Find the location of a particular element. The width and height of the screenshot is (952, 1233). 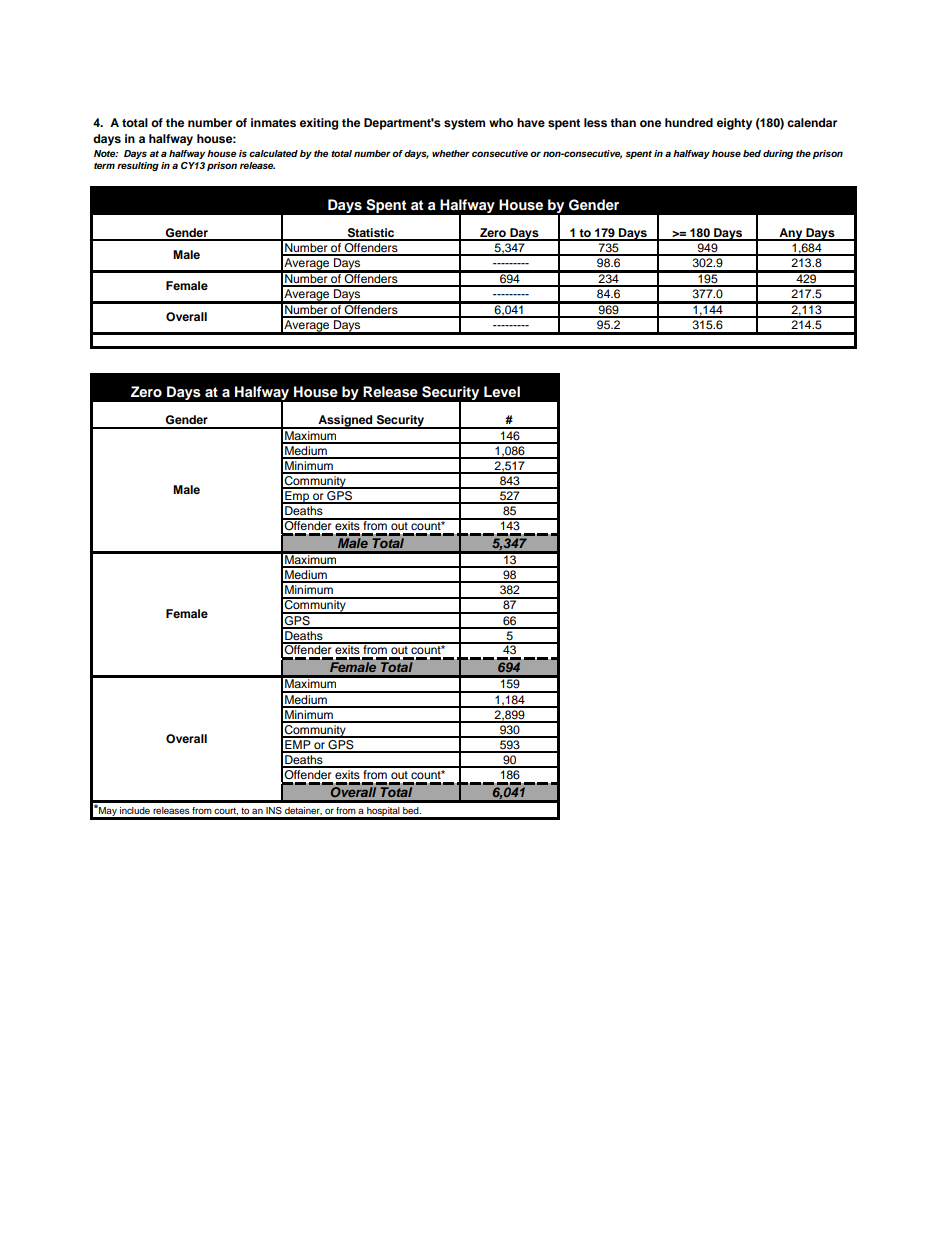

whether is located at coordinates (451, 153).
